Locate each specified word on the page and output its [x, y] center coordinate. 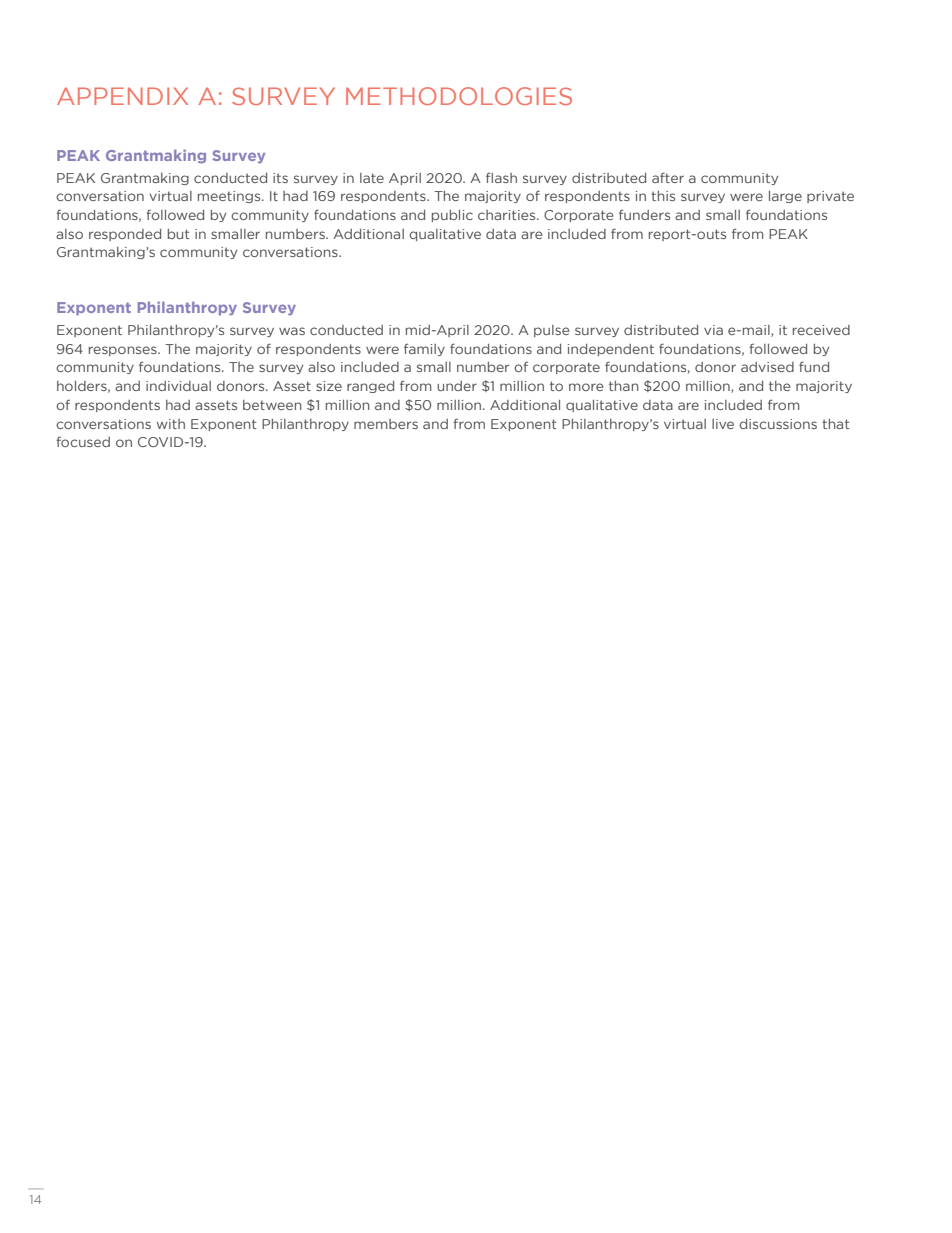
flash [501, 177]
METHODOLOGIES [459, 96]
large [785, 197]
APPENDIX [122, 96]
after [668, 177]
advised [767, 367]
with [171, 424]
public [452, 216]
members [386, 424]
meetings [230, 197]
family [424, 349]
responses [124, 351]
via [713, 330]
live [723, 424]
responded [125, 235]
